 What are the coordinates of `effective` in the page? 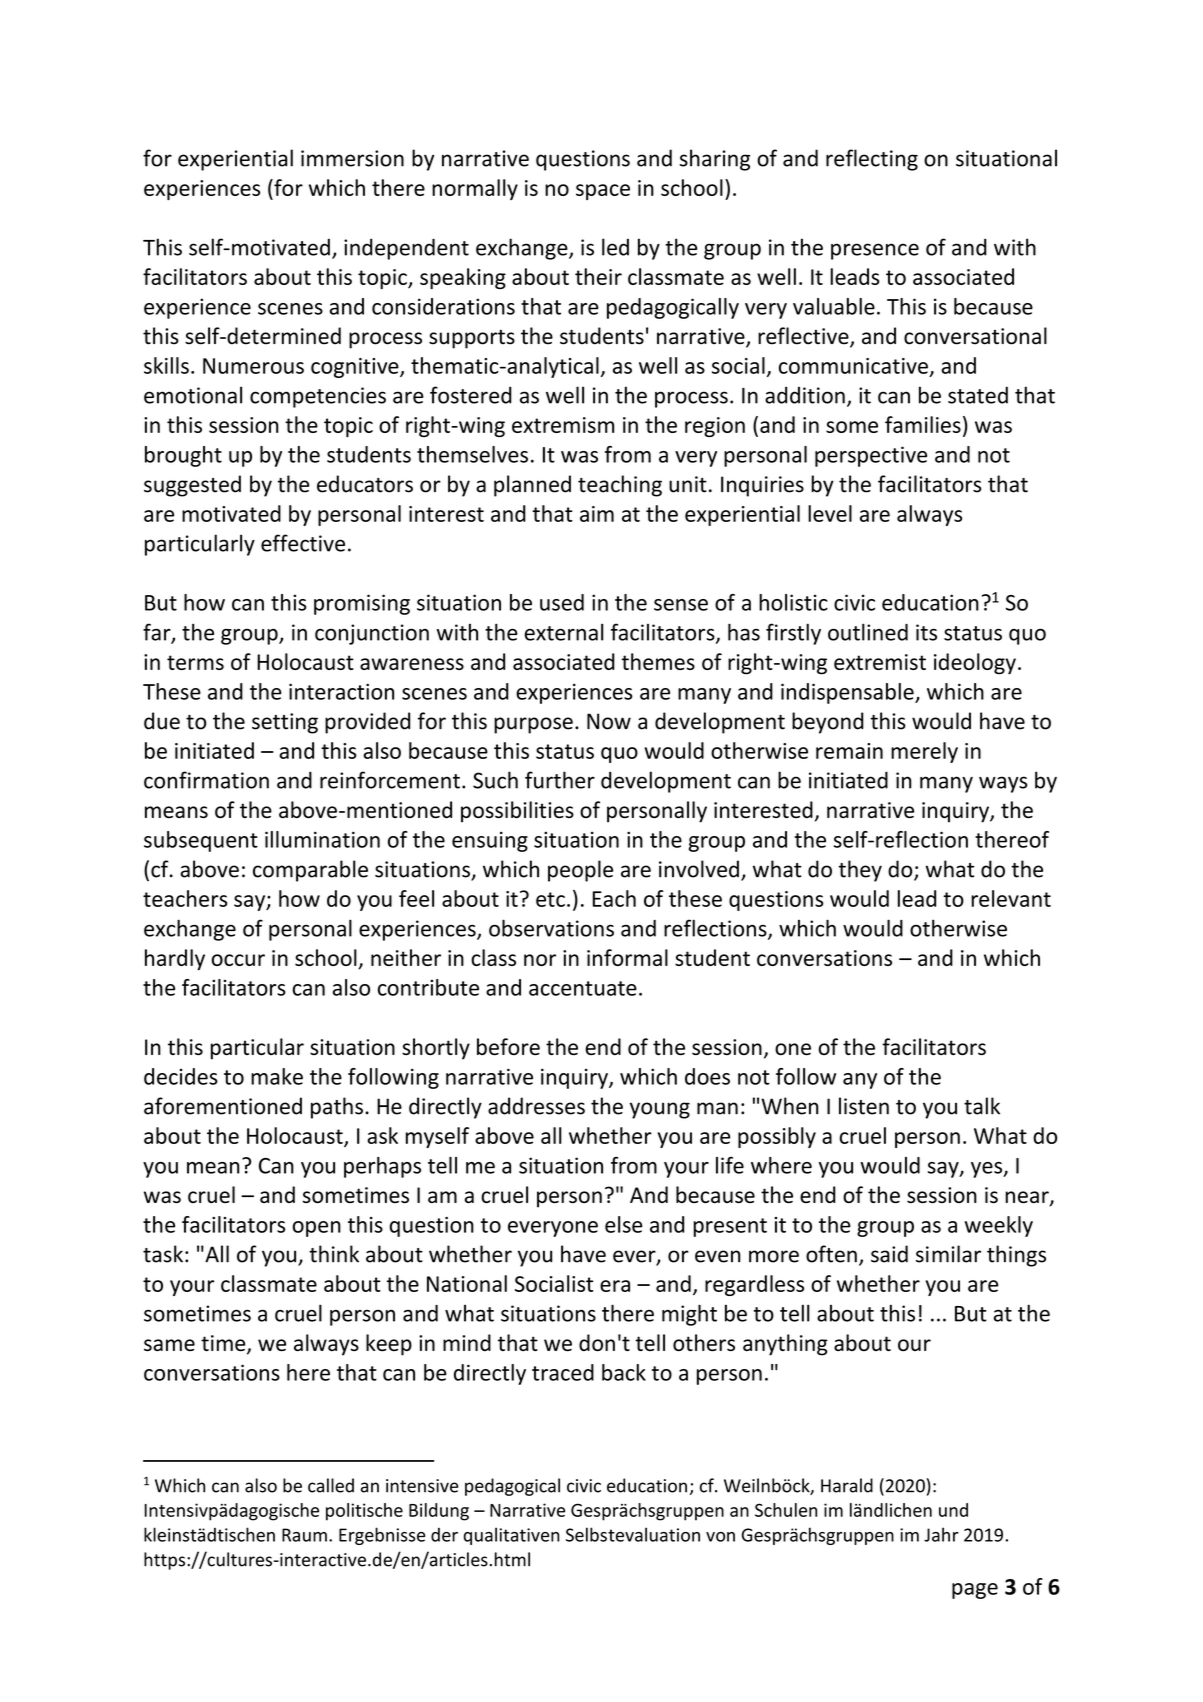 It's located at (303, 543).
